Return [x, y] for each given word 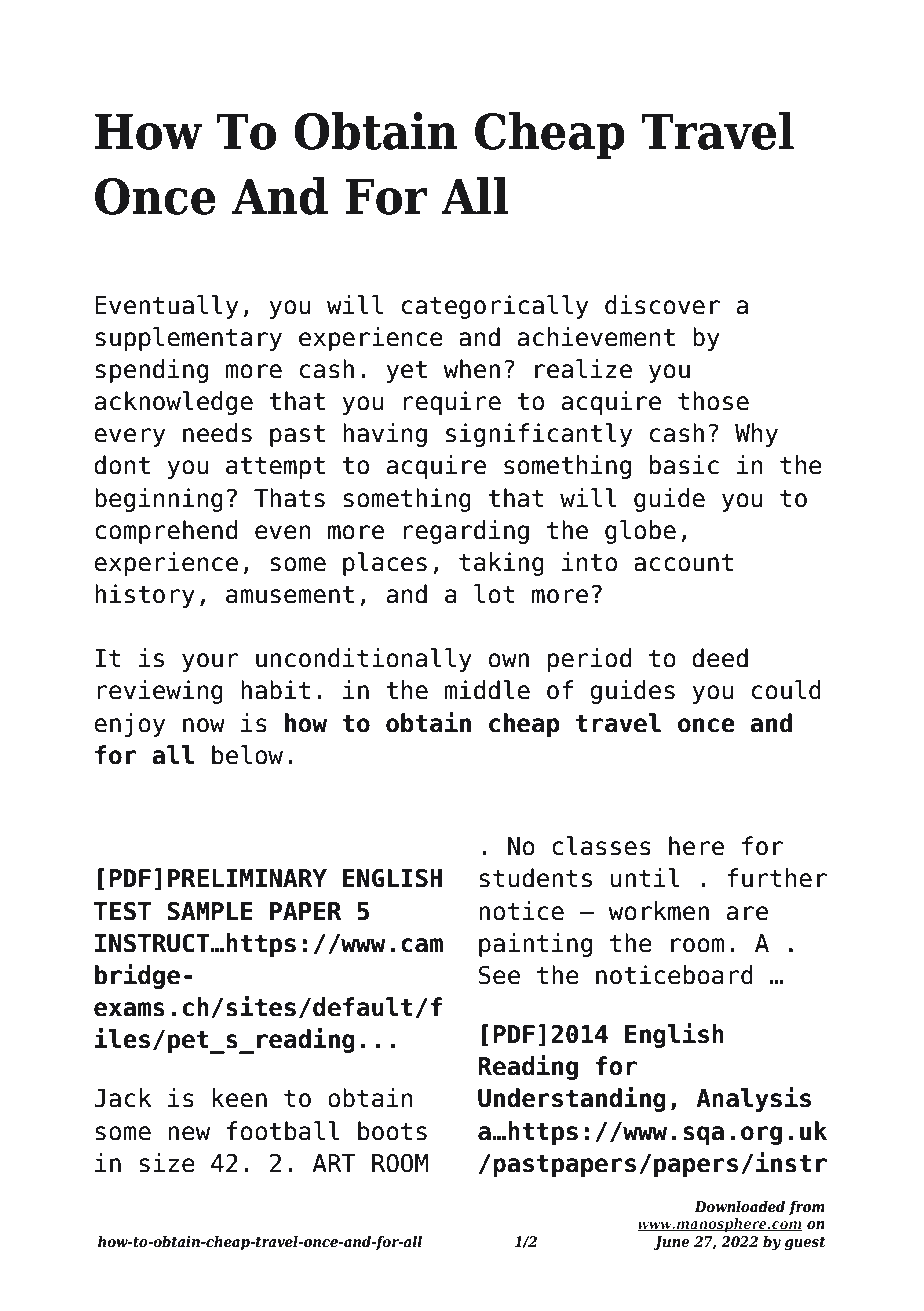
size [167, 1163]
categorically [495, 307]
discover [662, 305]
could [786, 690]
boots [392, 1131]
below [247, 755]
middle [487, 690]
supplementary [188, 339]
